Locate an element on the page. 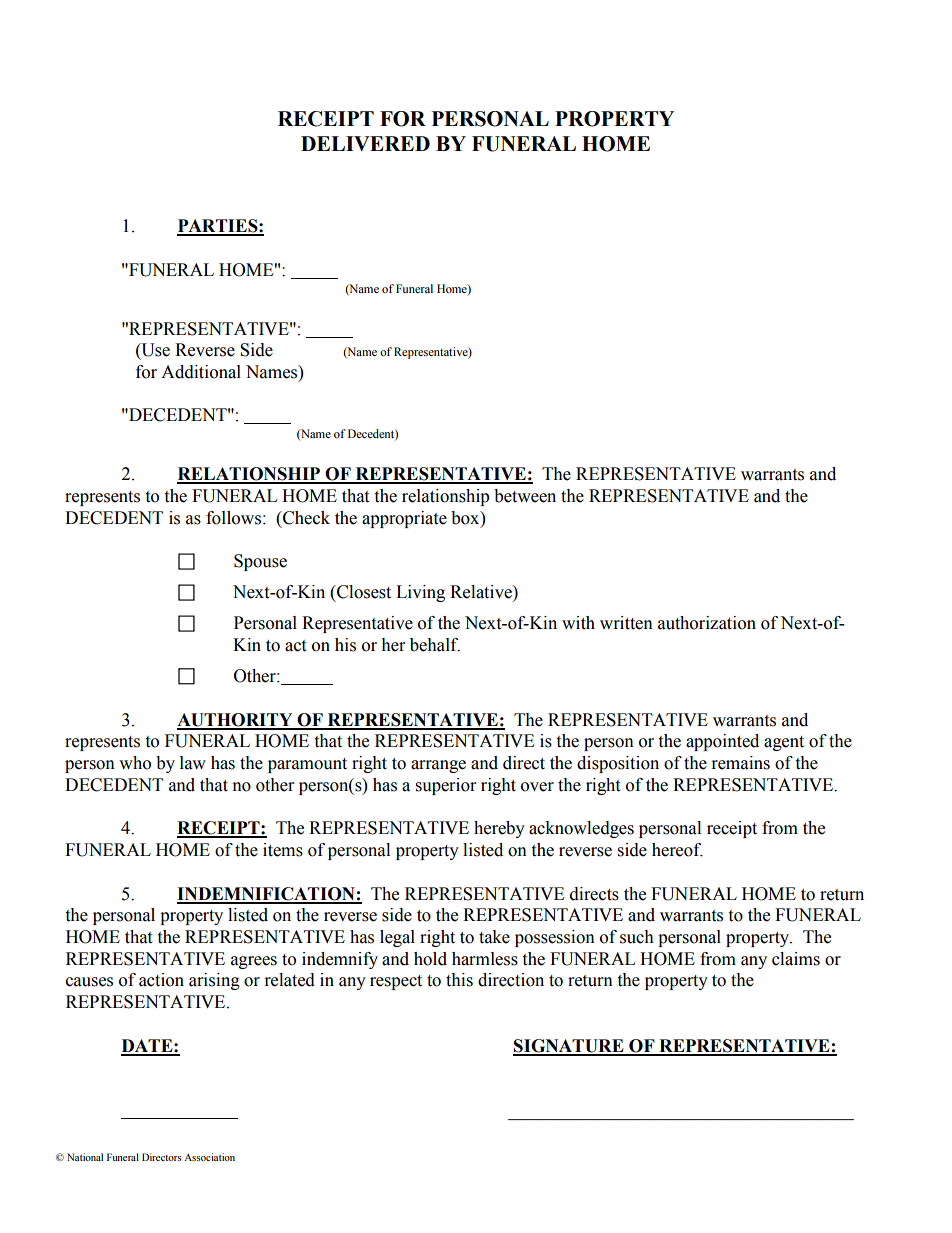 This page has height=1233, width=952. DELIVERED is located at coordinates (365, 143).
